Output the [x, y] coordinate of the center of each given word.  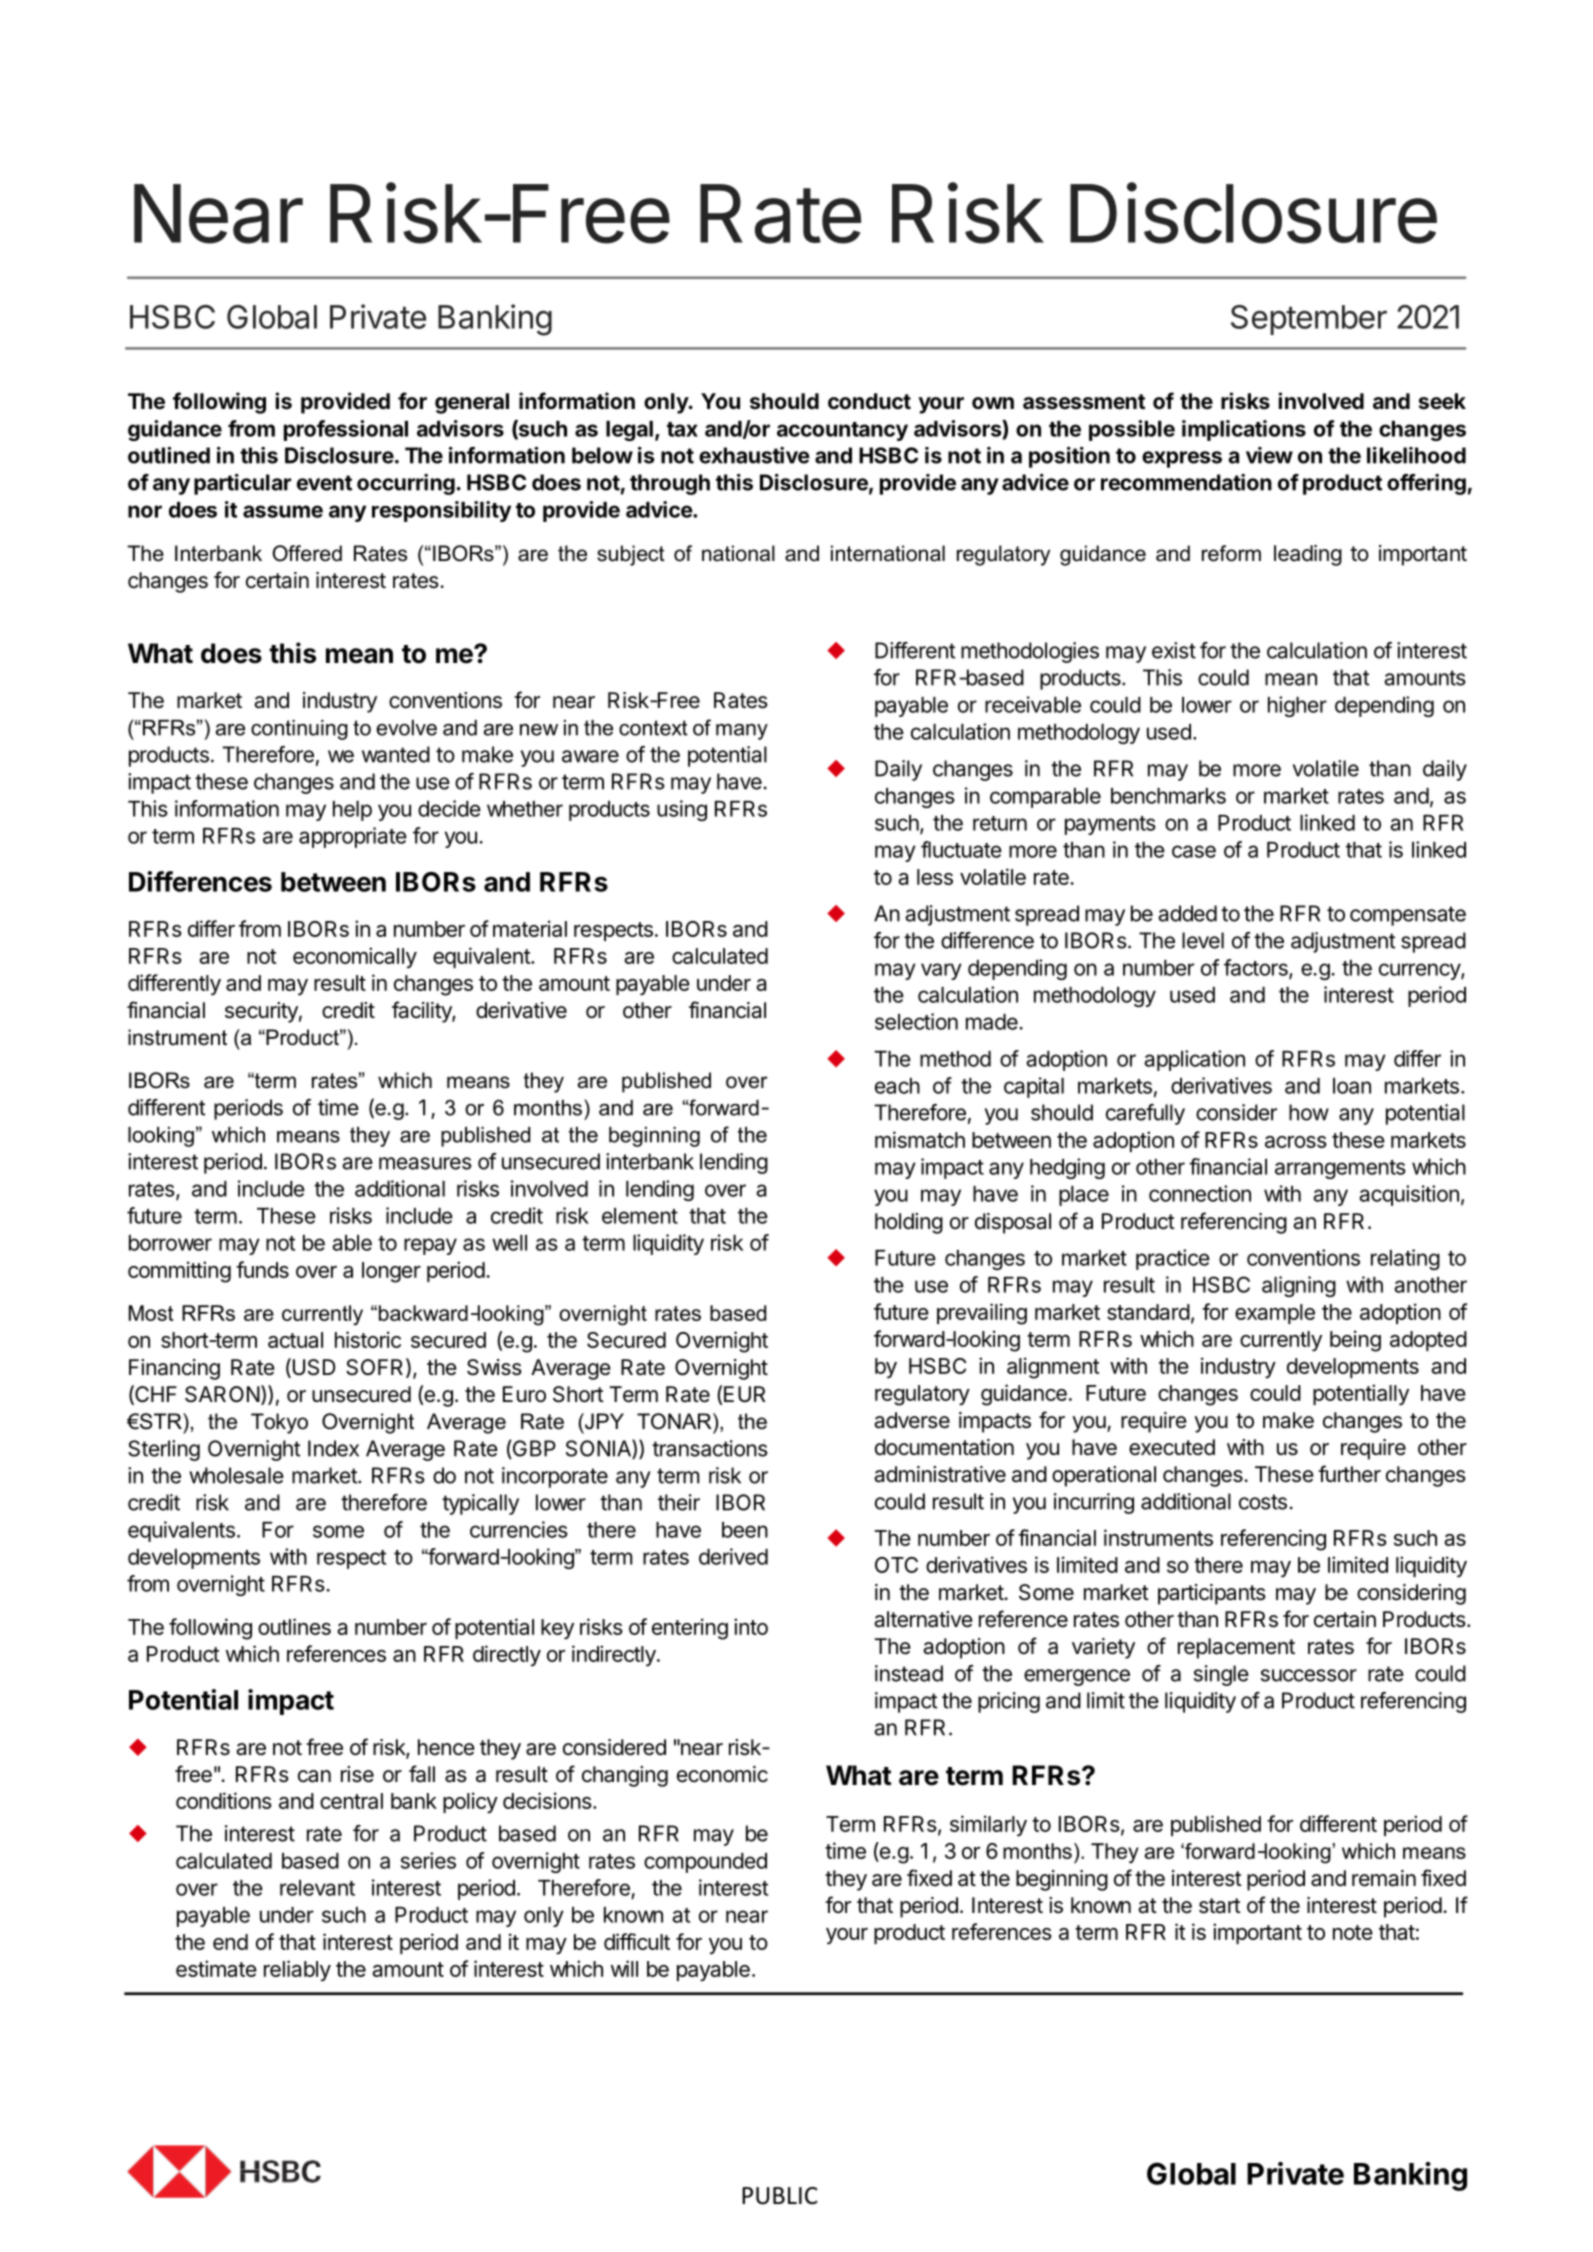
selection [916, 1021]
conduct [869, 401]
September [1309, 320]
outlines [294, 1626]
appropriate [353, 837]
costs [1263, 1502]
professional [346, 430]
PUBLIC [780, 2196]
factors [1257, 968]
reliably [297, 1970]
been [745, 1530]
